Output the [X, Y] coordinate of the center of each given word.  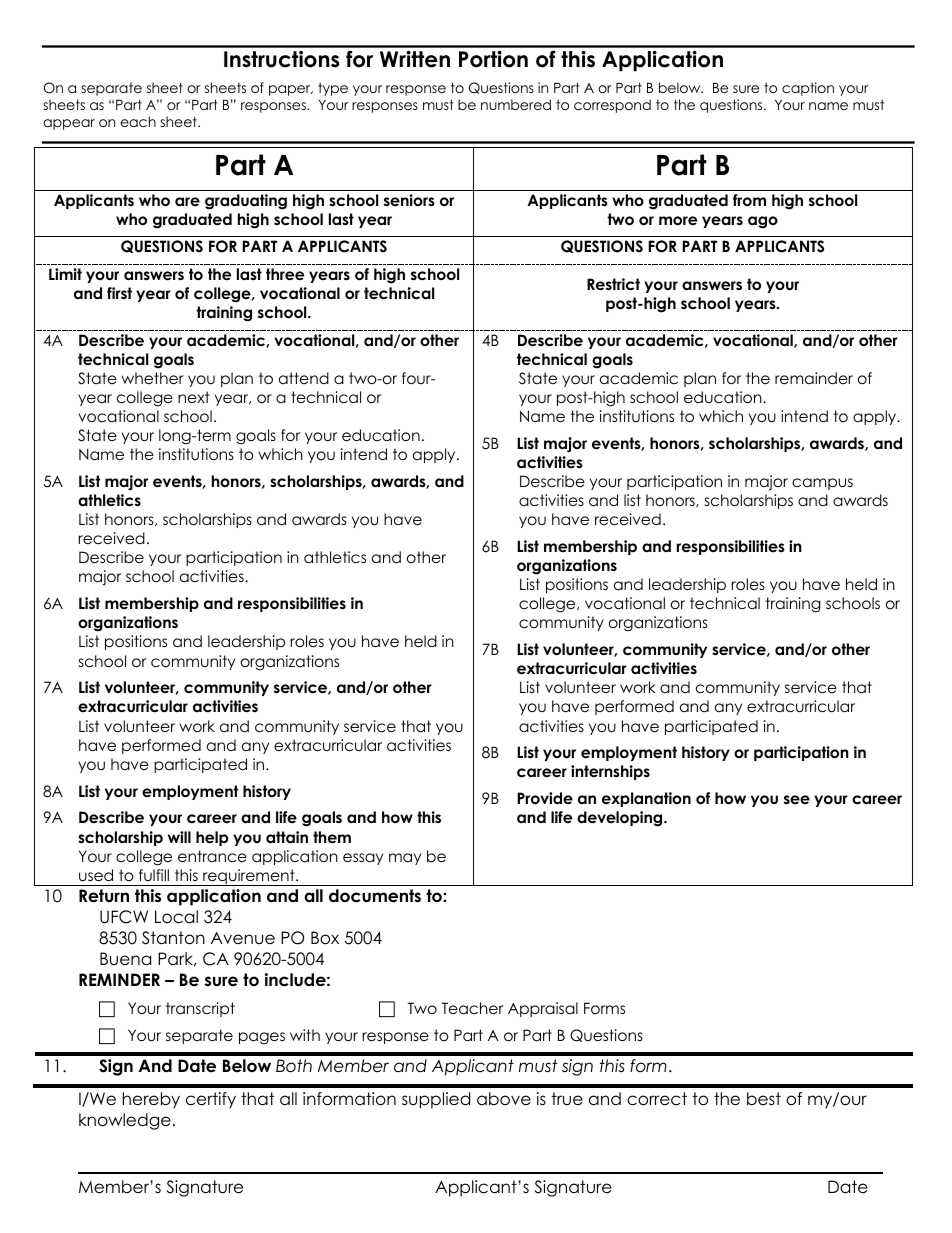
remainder [814, 378]
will [179, 837]
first [119, 293]
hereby [151, 1100]
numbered [516, 104]
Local [176, 917]
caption [808, 89]
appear [69, 124]
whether [152, 378]
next [194, 397]
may [405, 859]
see [797, 799]
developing [621, 819]
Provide [545, 798]
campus [822, 484]
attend [304, 378]
